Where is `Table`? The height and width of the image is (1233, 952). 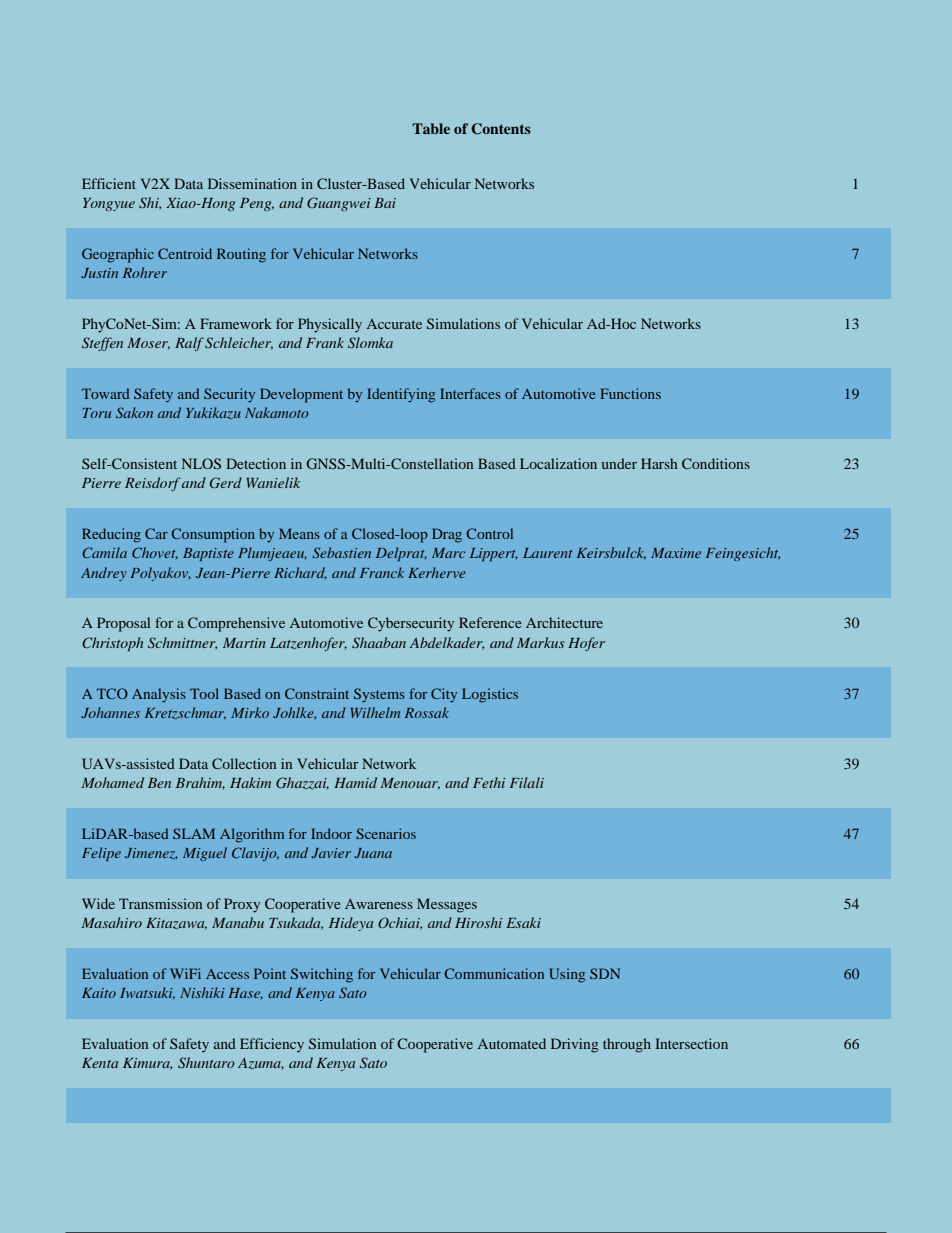
Table is located at coordinates (431, 128).
